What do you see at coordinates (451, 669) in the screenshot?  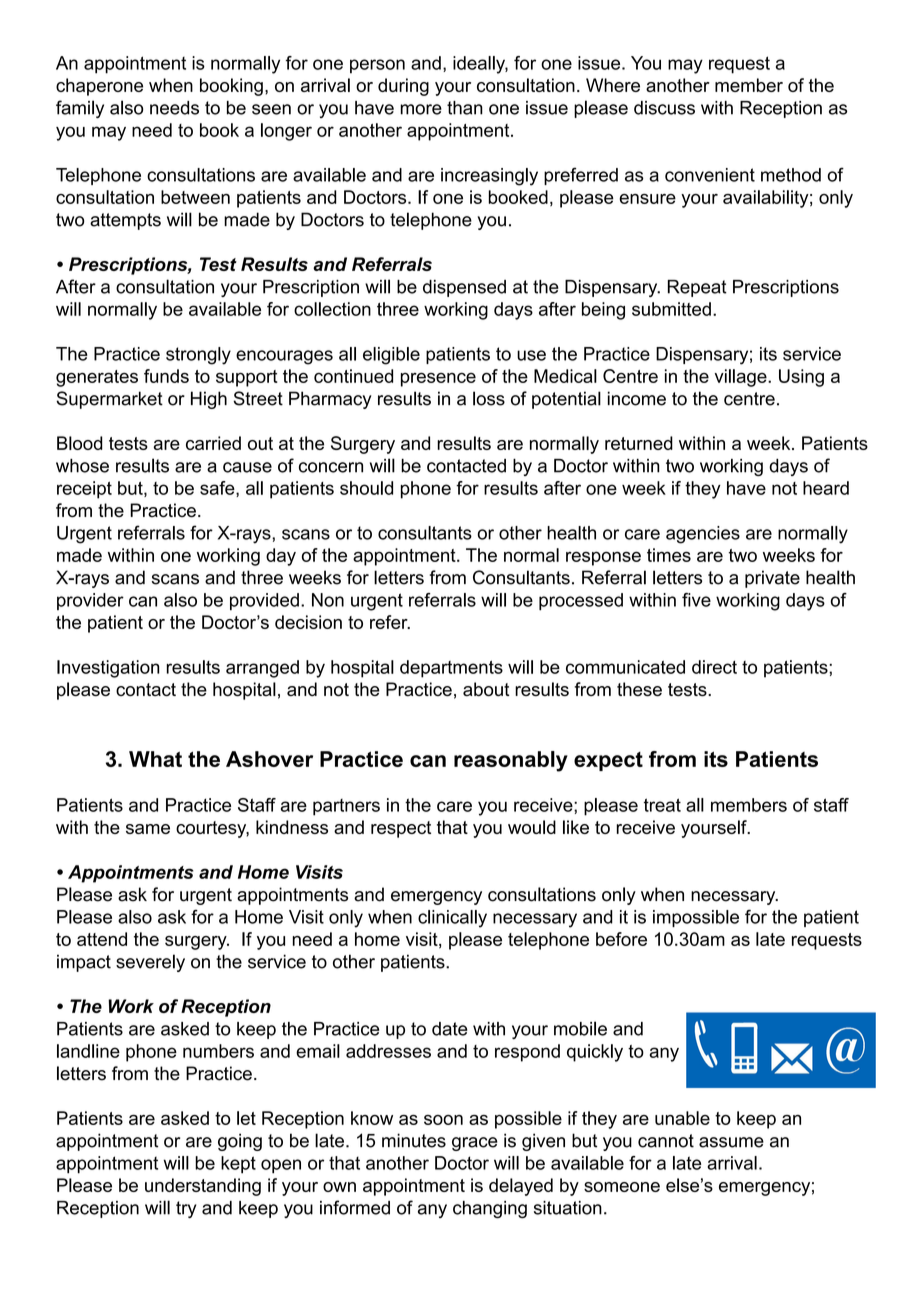 I see `departments` at bounding box center [451, 669].
